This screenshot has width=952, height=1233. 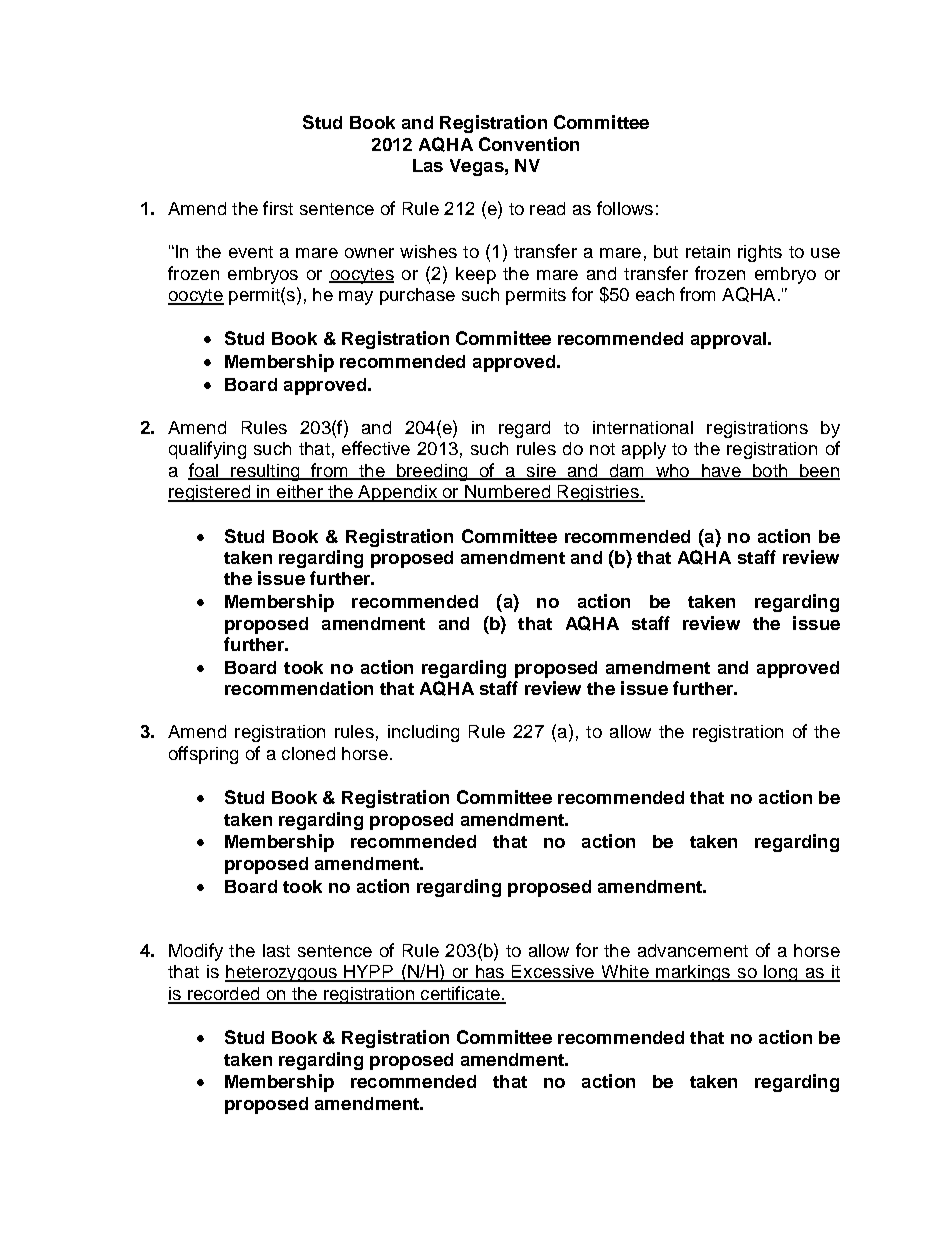 What do you see at coordinates (207, 450) in the screenshot?
I see `qualifying` at bounding box center [207, 450].
